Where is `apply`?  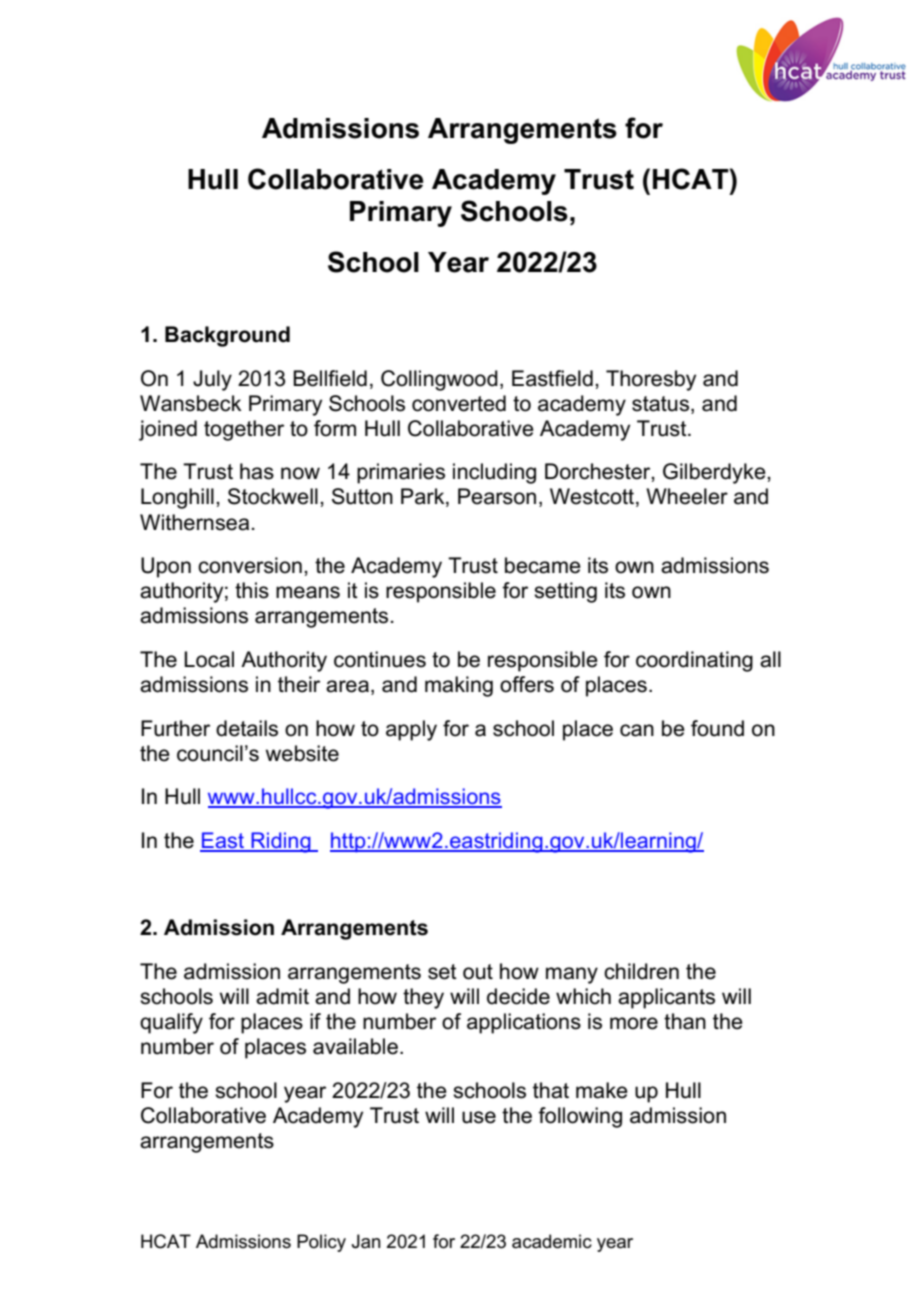
apply is located at coordinates (411, 730).
